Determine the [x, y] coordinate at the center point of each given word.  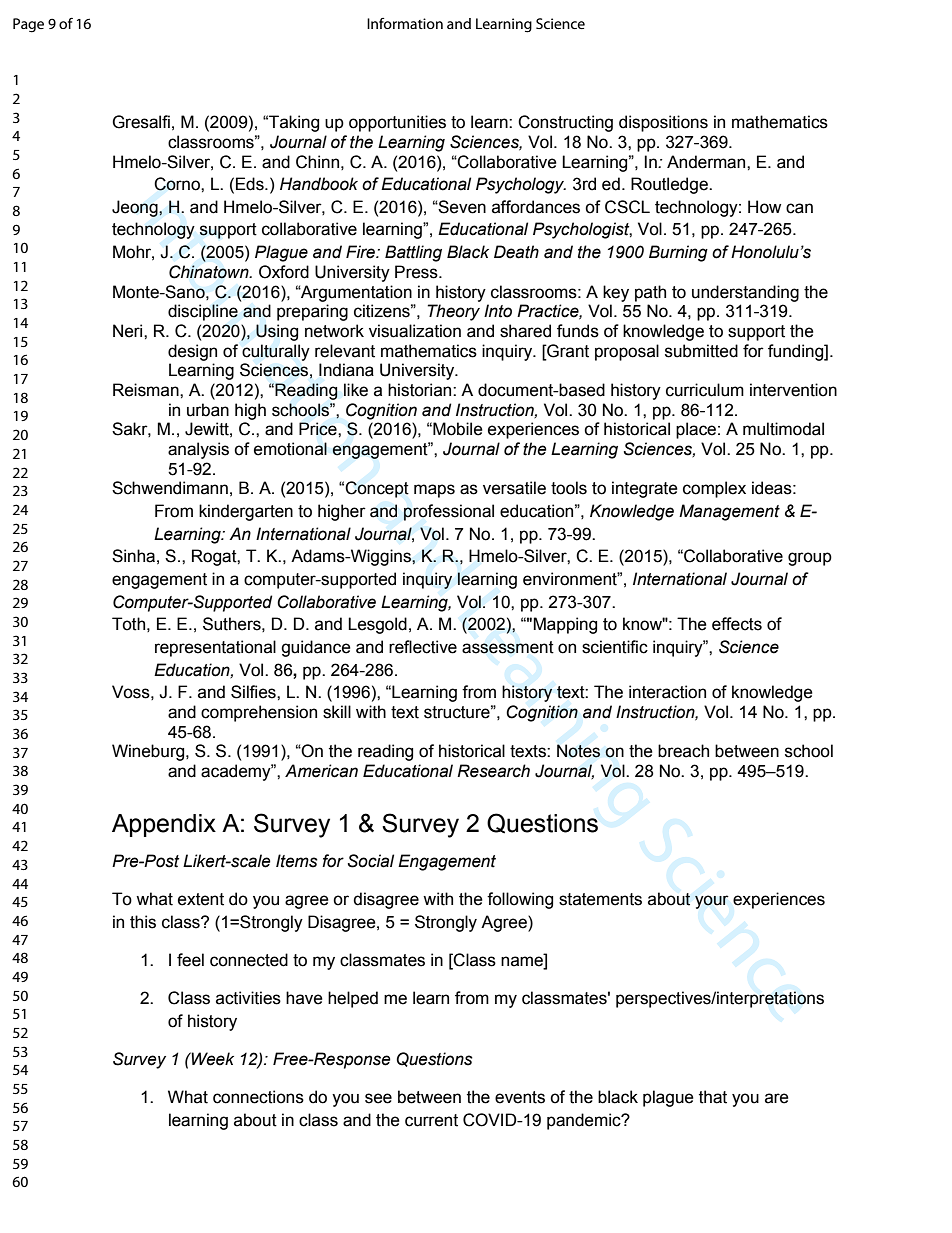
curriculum [705, 390]
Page [28, 25]
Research [493, 771]
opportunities [397, 123]
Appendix [164, 825]
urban [208, 410]
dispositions [663, 123]
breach [683, 751]
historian [421, 390]
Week [212, 1059]
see [378, 1098]
